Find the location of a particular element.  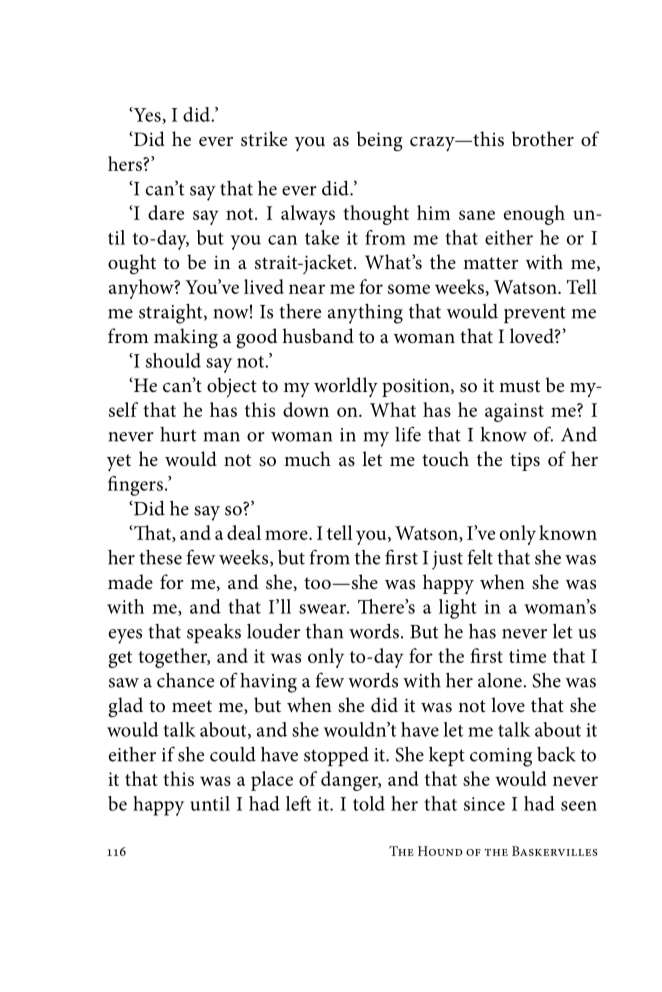

hers is located at coordinates (126, 163).
